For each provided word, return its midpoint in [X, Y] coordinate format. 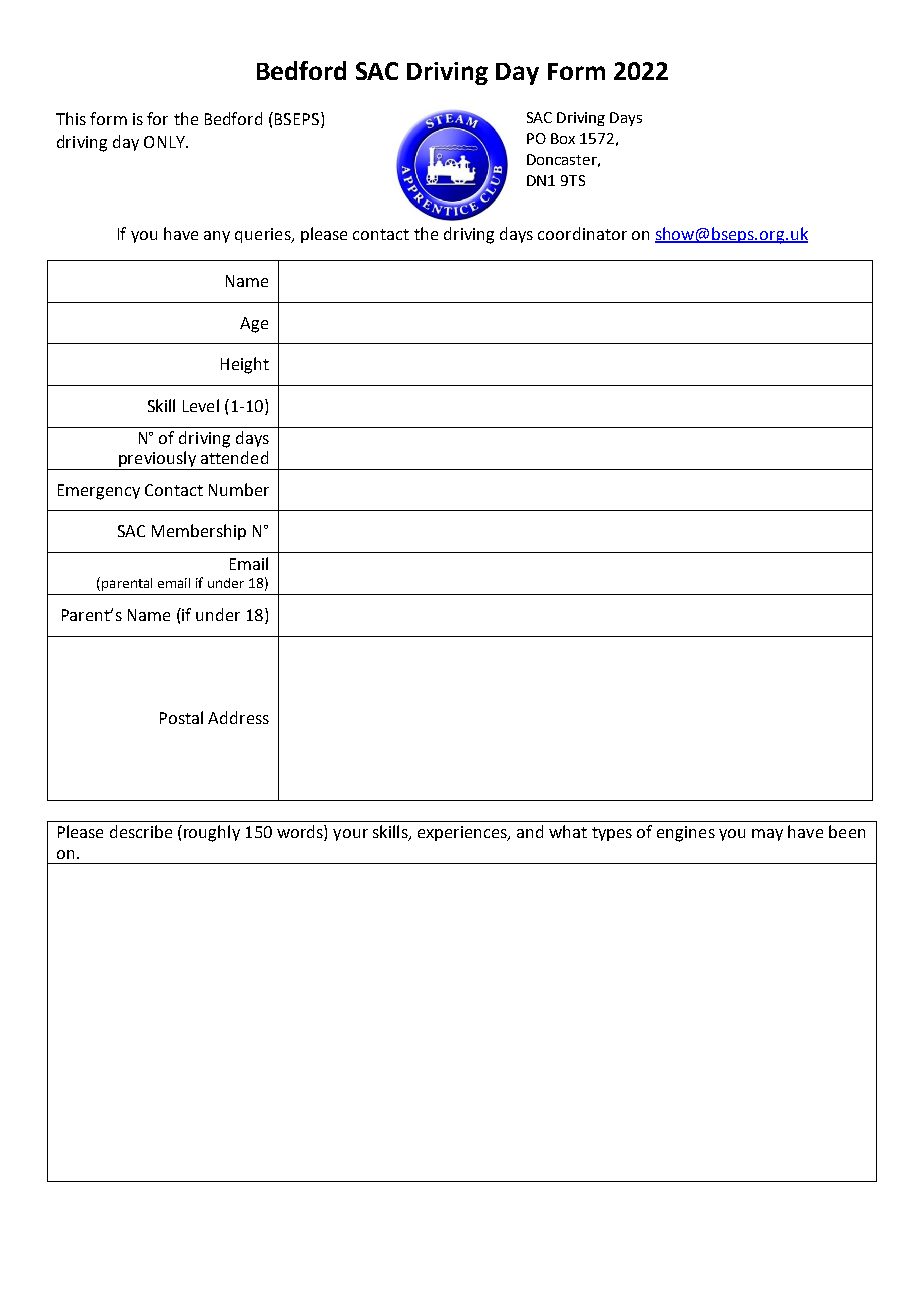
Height [245, 365]
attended [234, 457]
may [767, 835]
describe [141, 831]
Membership [199, 532]
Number [239, 489]
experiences [463, 833]
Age [254, 325]
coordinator [582, 233]
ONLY [165, 142]
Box [563, 138]
